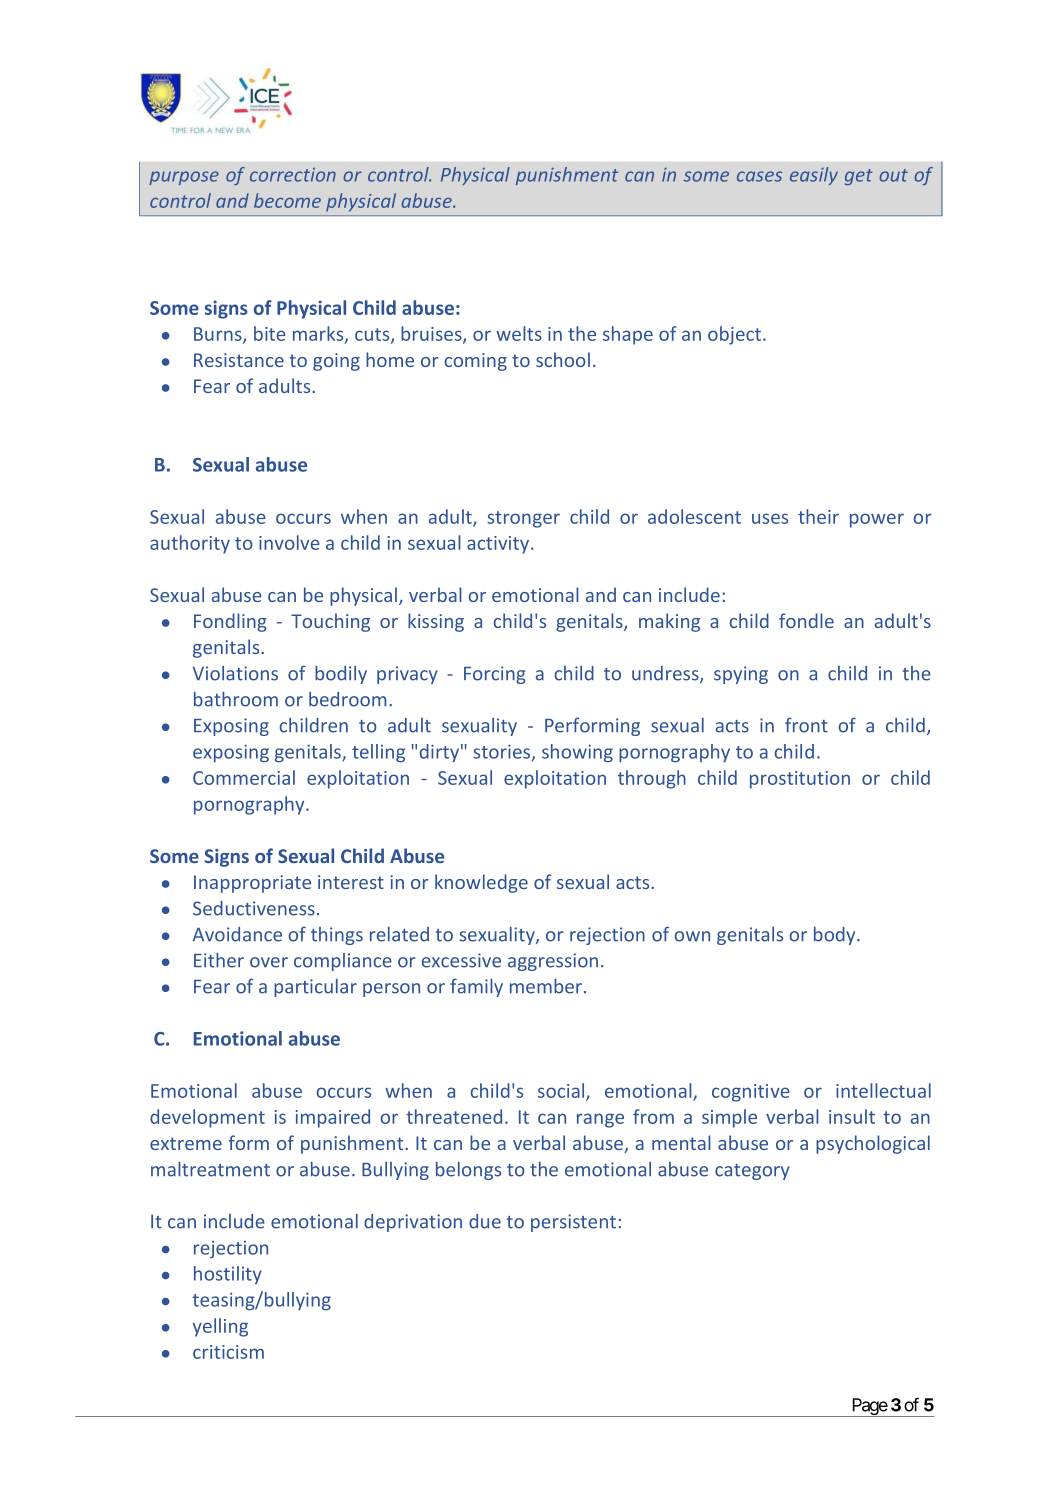 This document has height=1500, width=1060. Describe the element at coordinates (814, 176) in the document. I see `easily` at that location.
